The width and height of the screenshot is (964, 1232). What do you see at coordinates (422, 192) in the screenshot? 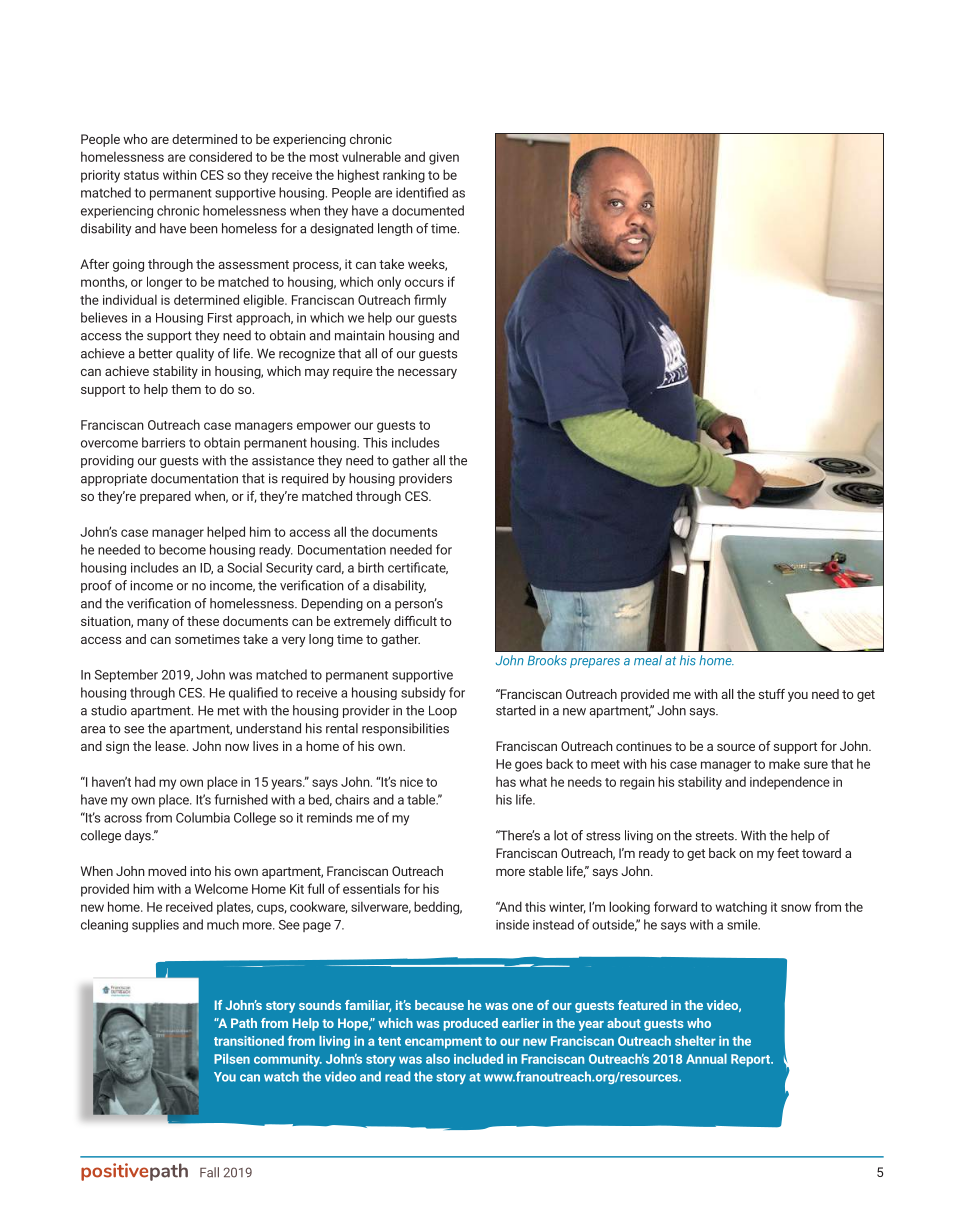
I see `identified` at bounding box center [422, 192].
